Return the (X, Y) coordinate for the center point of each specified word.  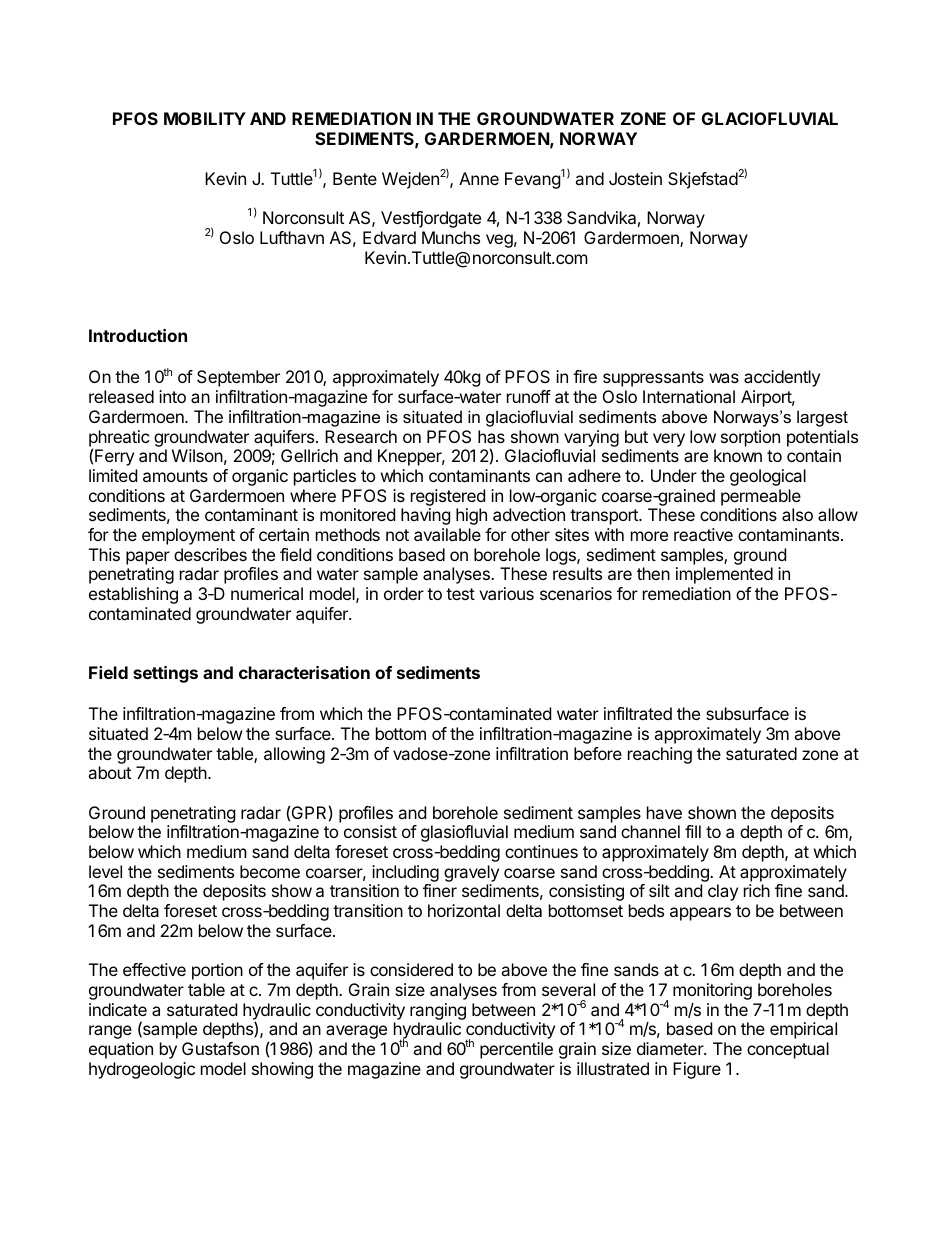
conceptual (788, 1050)
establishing (133, 595)
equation (121, 1050)
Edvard (389, 237)
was (724, 378)
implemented (724, 575)
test (460, 594)
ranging (438, 1011)
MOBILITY (205, 118)
